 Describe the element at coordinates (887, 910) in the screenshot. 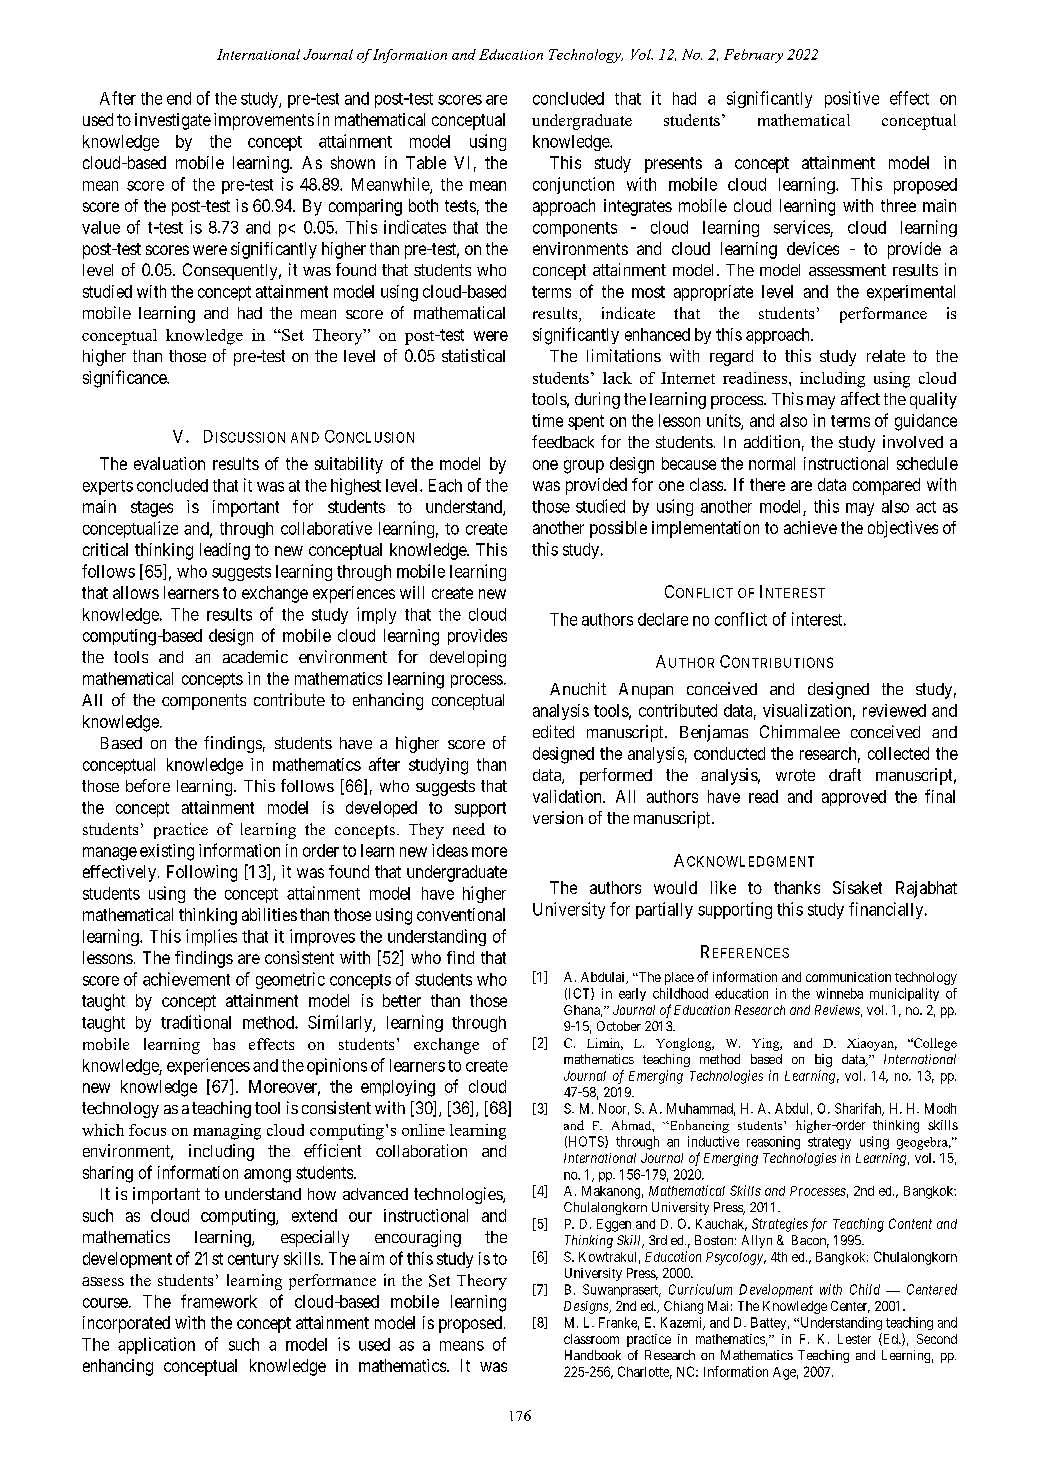

I see `financially` at that location.
